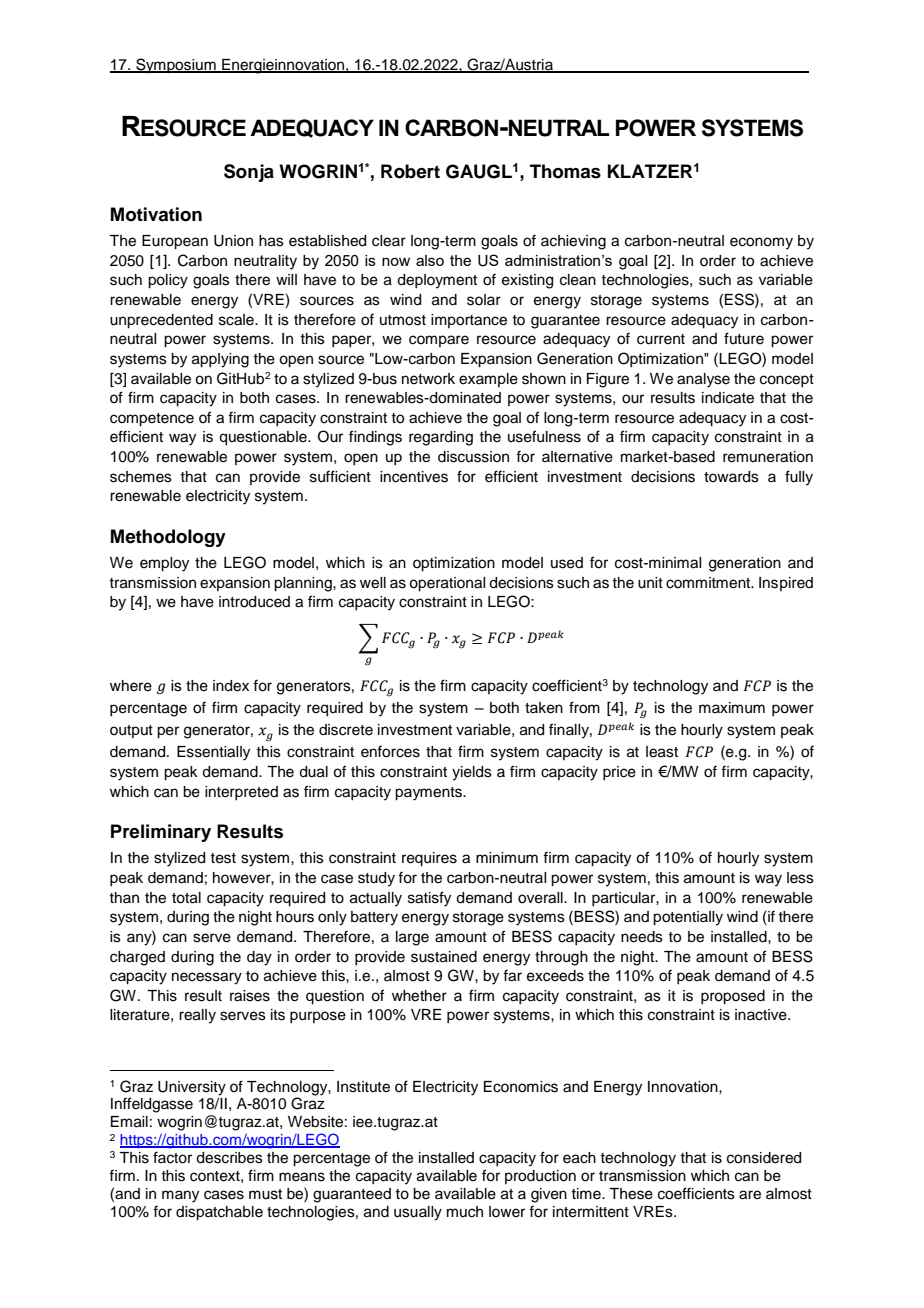 This screenshot has width=924, height=1308. What do you see at coordinates (447, 584) in the screenshot?
I see `operational` at bounding box center [447, 584].
